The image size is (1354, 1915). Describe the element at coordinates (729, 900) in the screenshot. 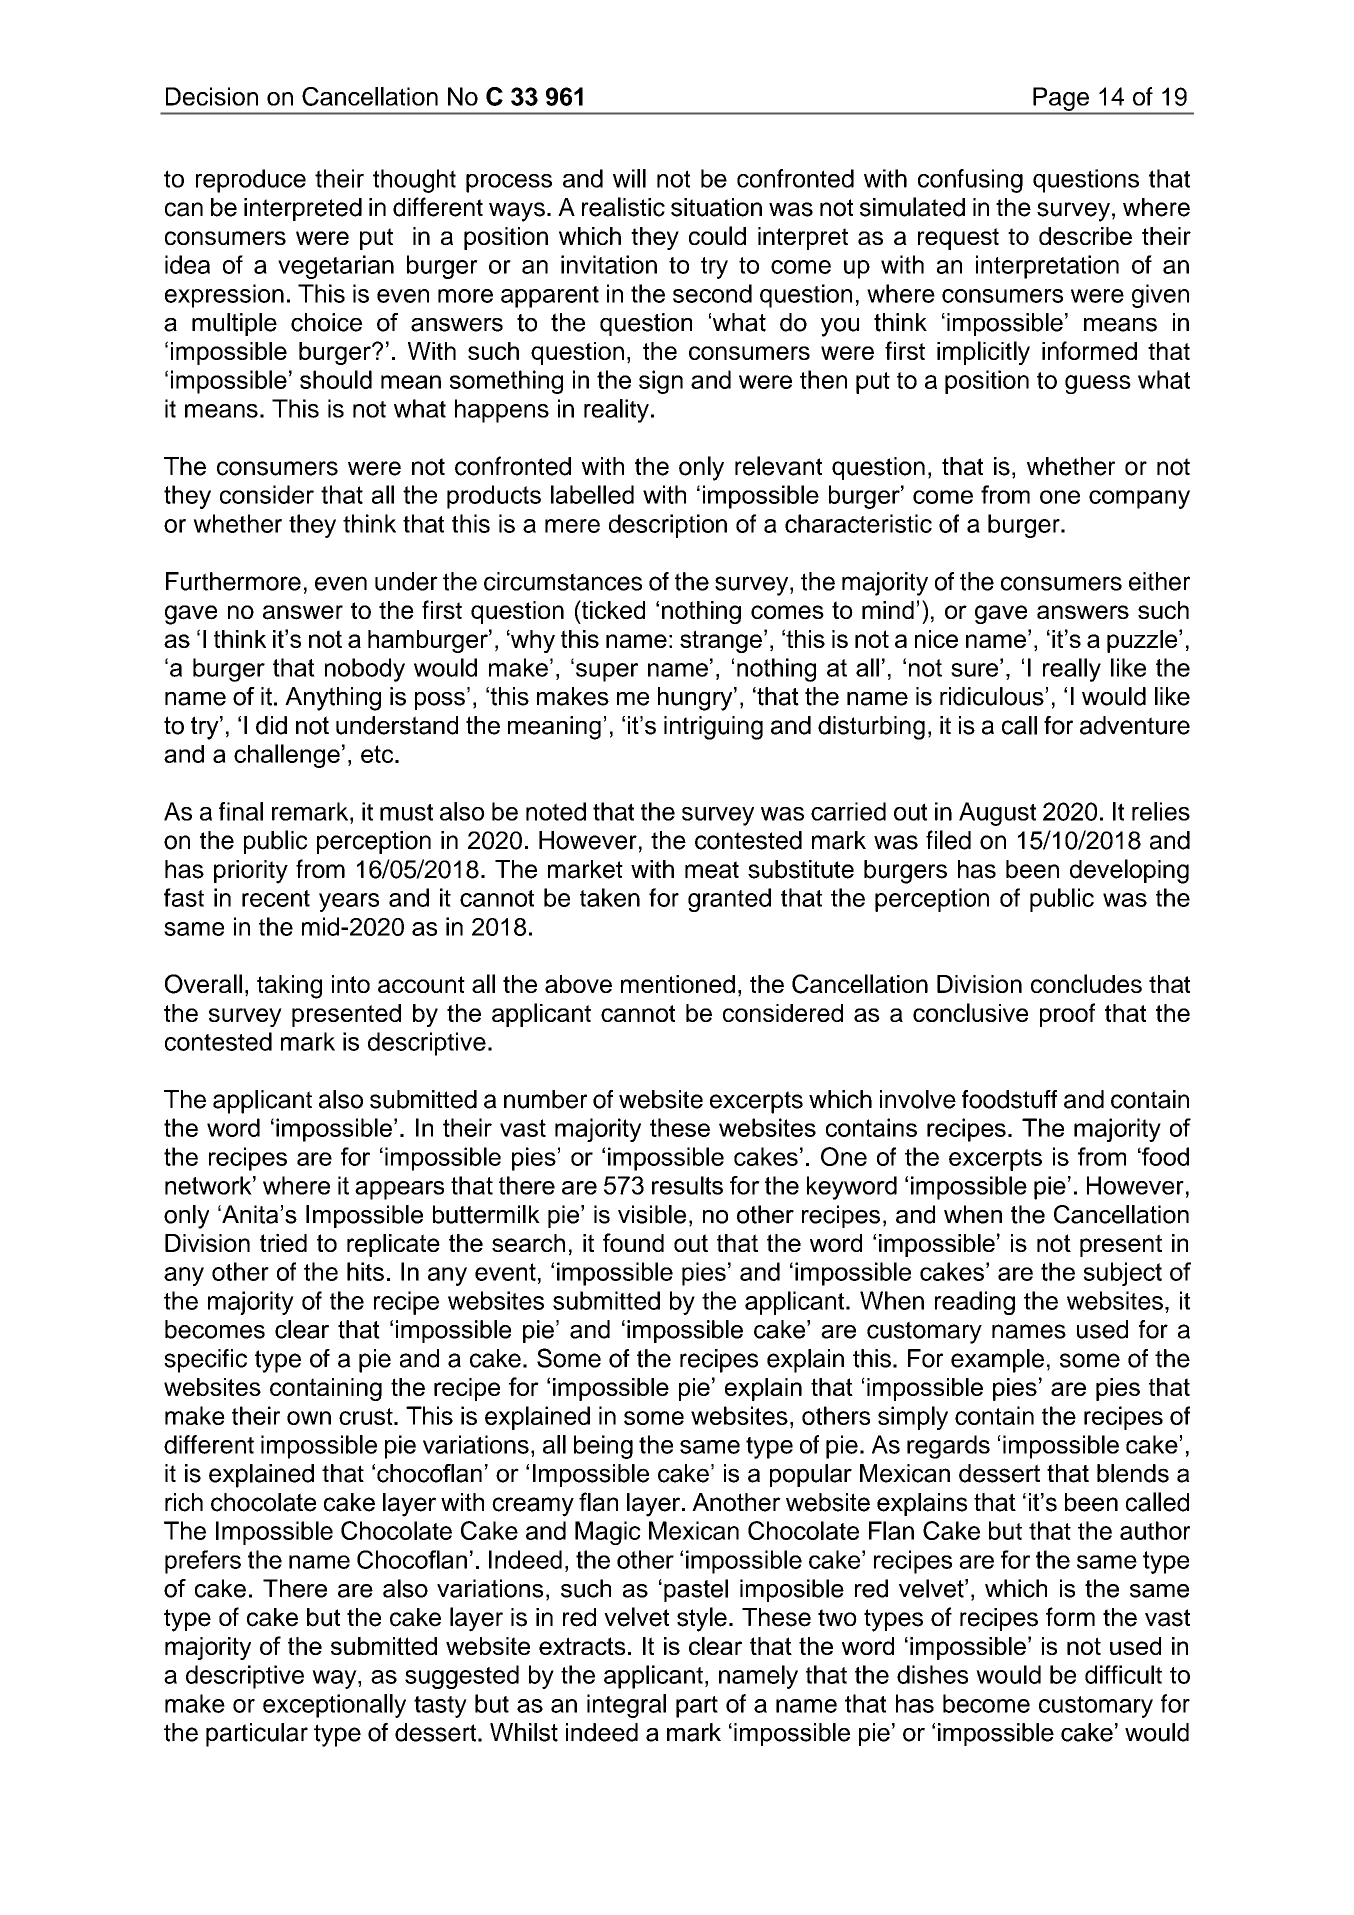

I see `granted` at that location.
